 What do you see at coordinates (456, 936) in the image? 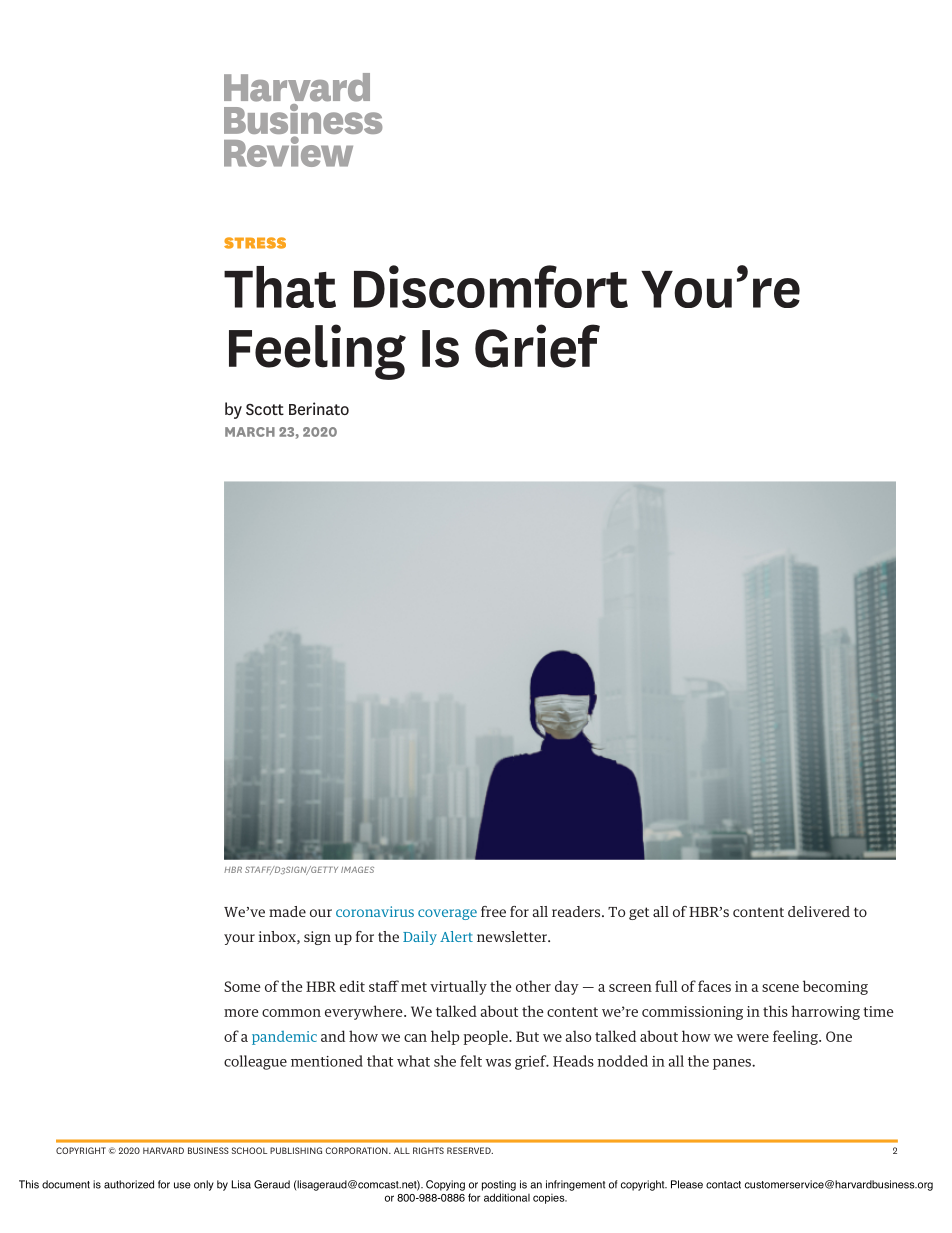
I see `Alert` at bounding box center [456, 936].
